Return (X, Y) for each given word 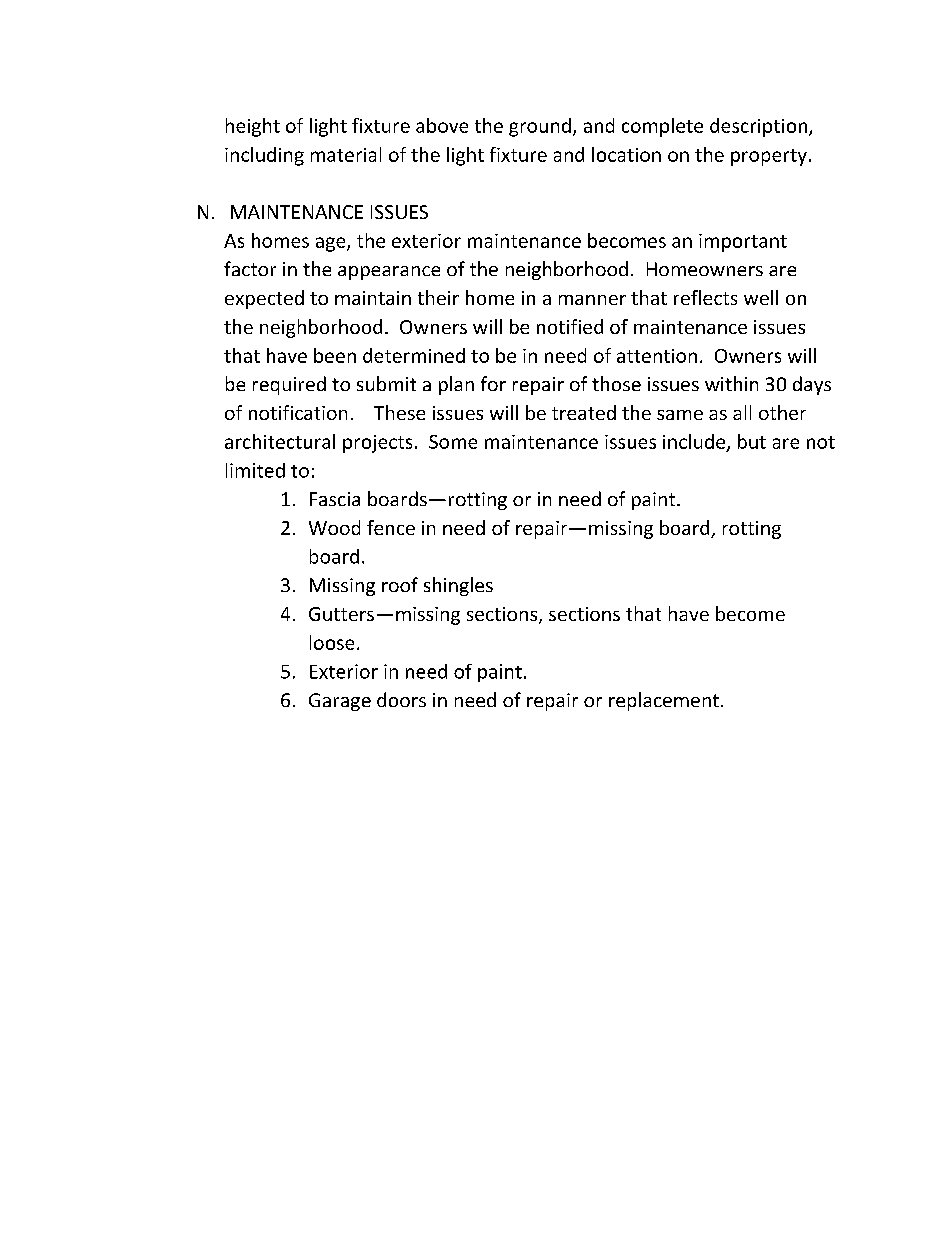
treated (584, 412)
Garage (340, 702)
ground (540, 127)
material (346, 154)
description (760, 127)
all (742, 412)
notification (298, 412)
